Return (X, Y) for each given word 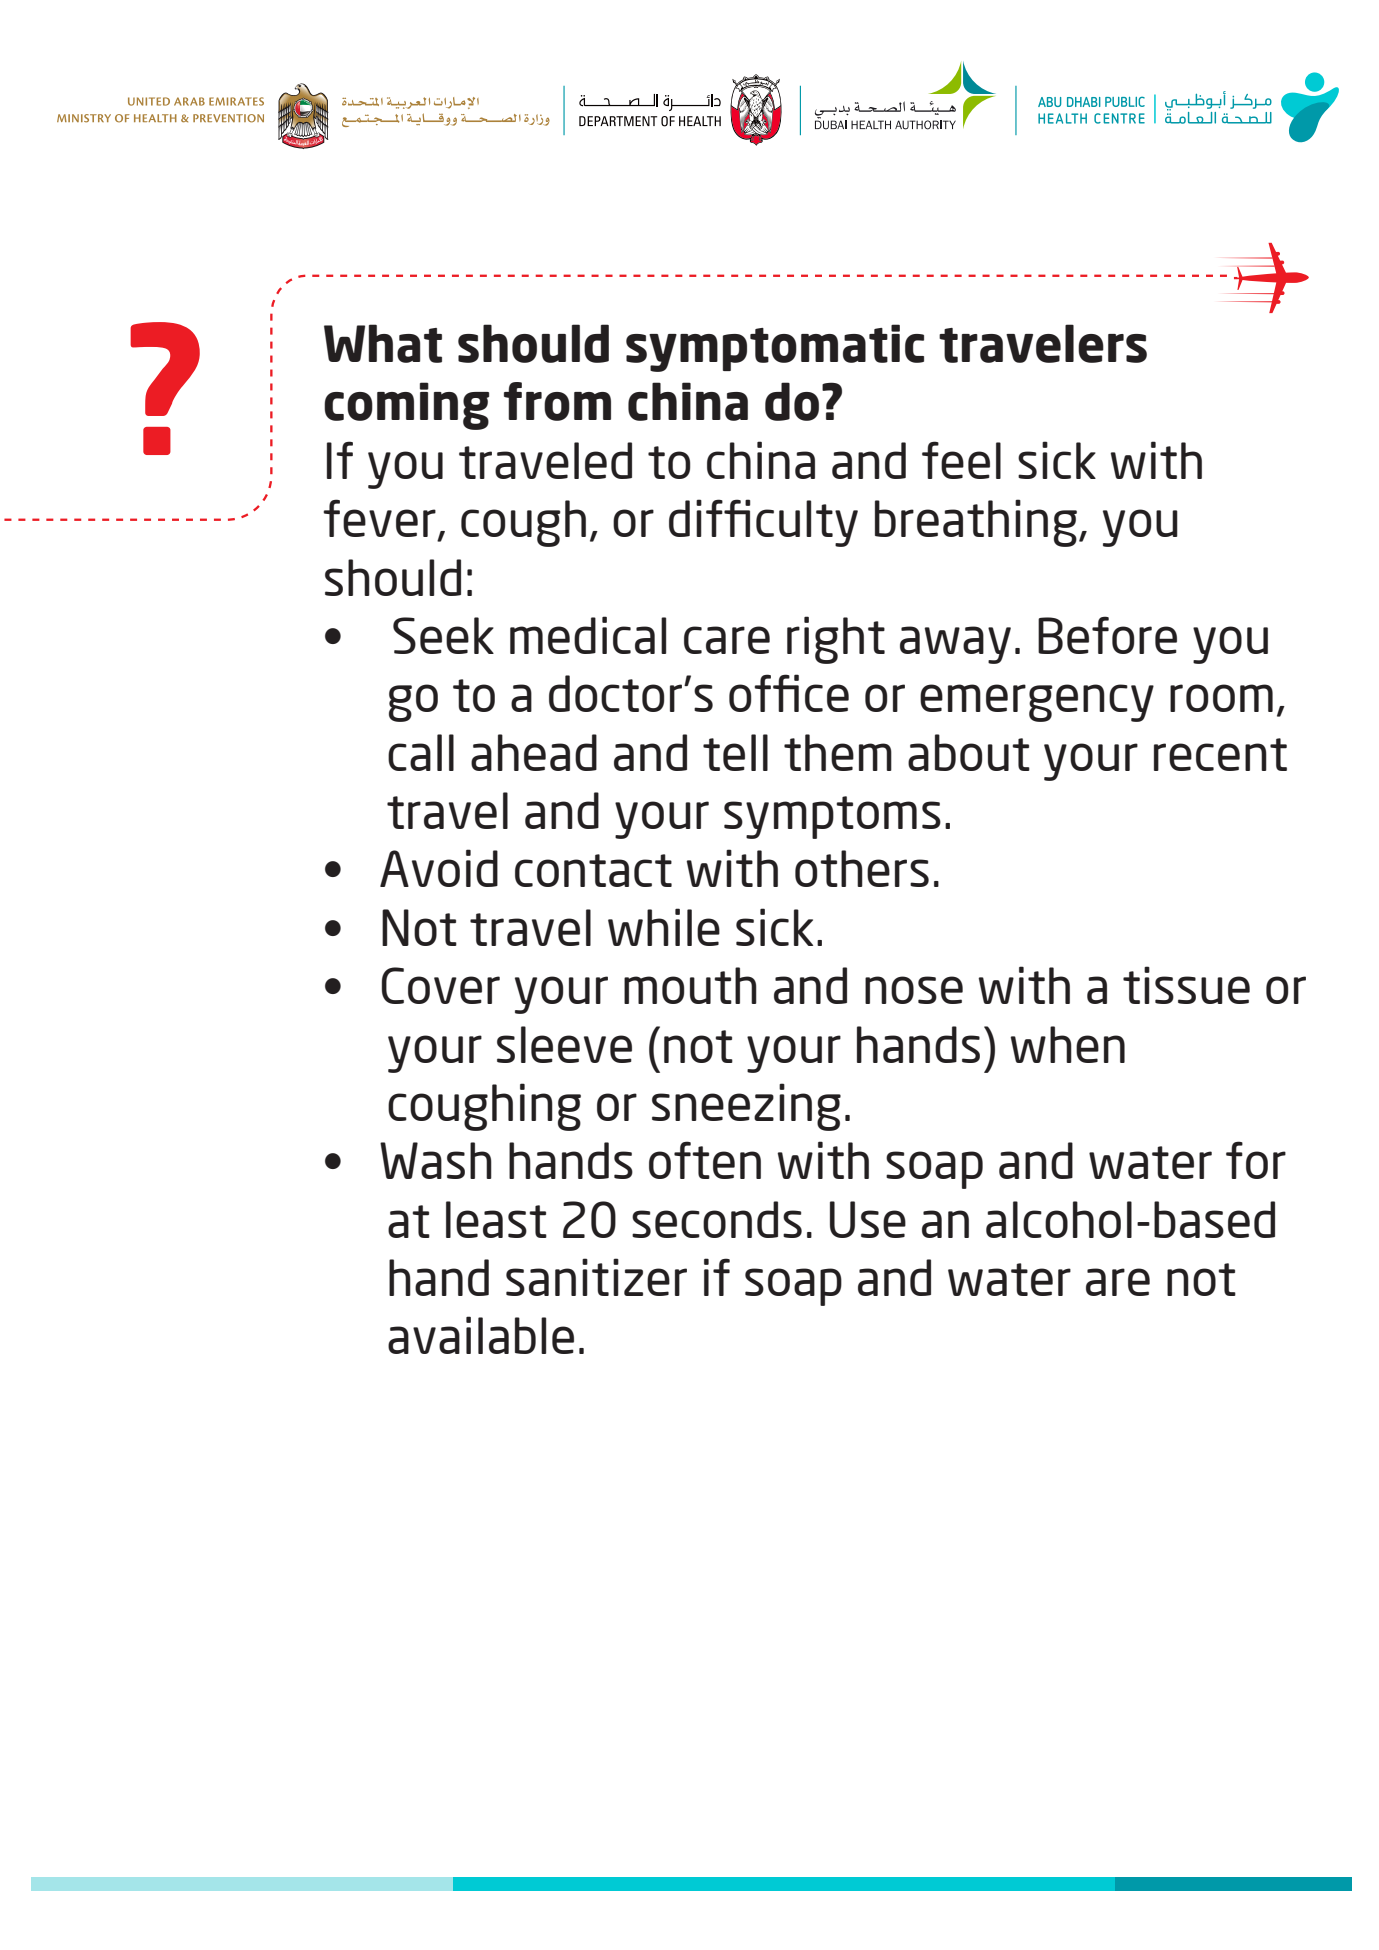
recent (1220, 754)
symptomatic (775, 348)
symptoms (832, 817)
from (557, 401)
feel (961, 460)
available (481, 1335)
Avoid (439, 868)
